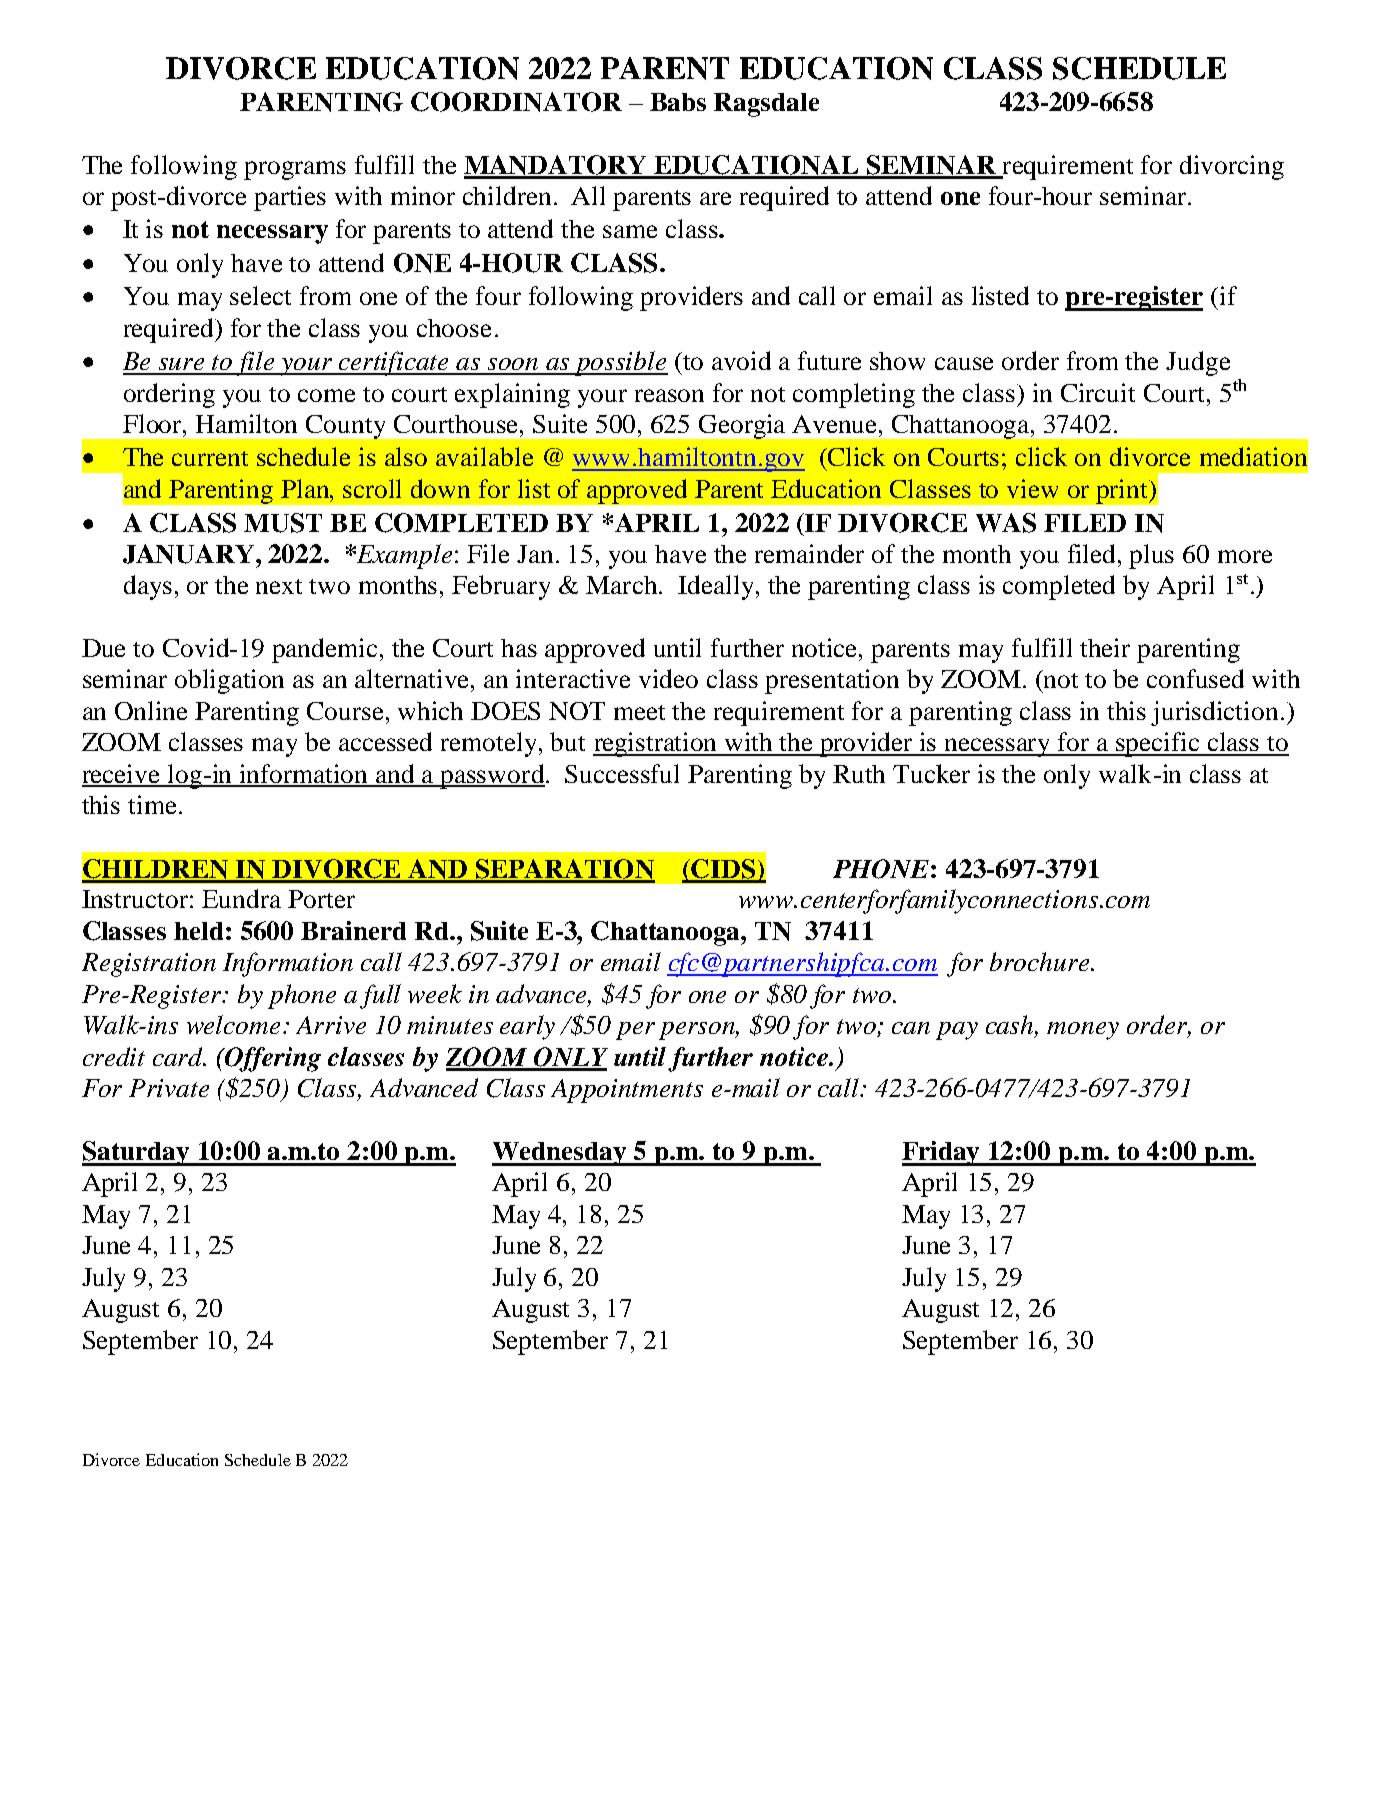  I want to click on Friday, so click(942, 1153).
